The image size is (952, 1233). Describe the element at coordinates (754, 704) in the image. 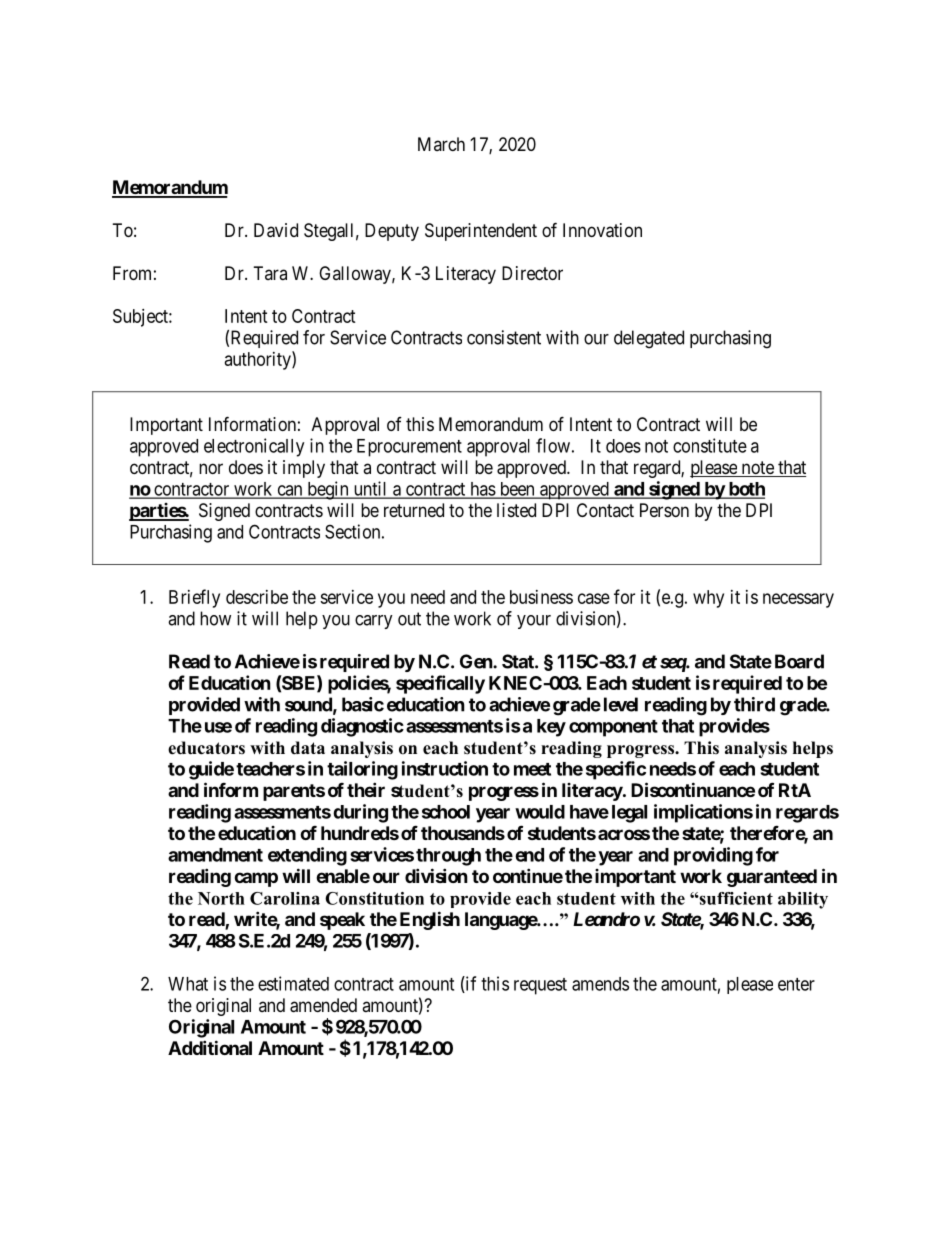

I see `third` at that location.
